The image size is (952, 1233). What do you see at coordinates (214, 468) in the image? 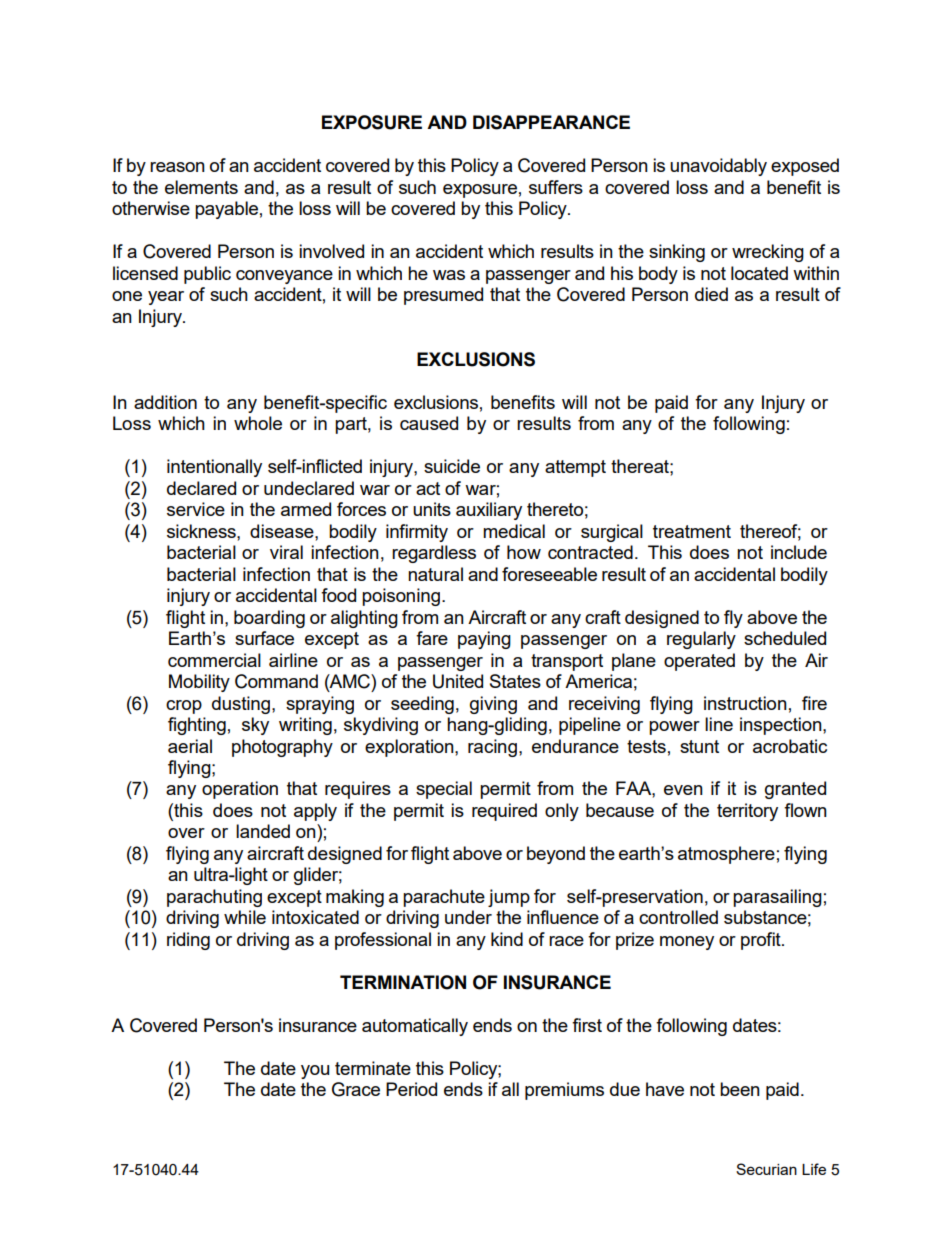
I see `intentionally` at bounding box center [214, 468].
